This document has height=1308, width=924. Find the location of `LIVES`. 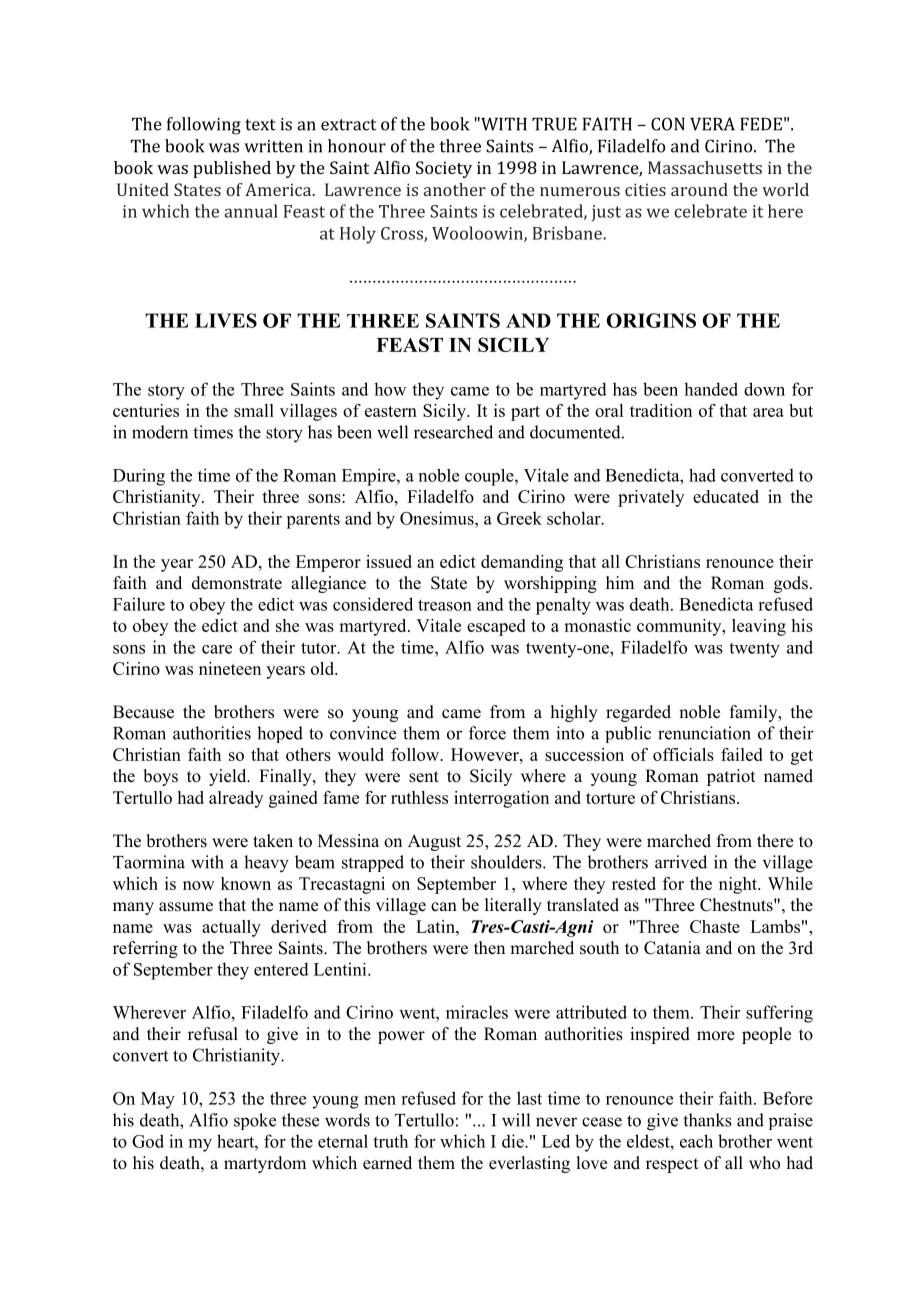

LIVES is located at coordinates (226, 320).
